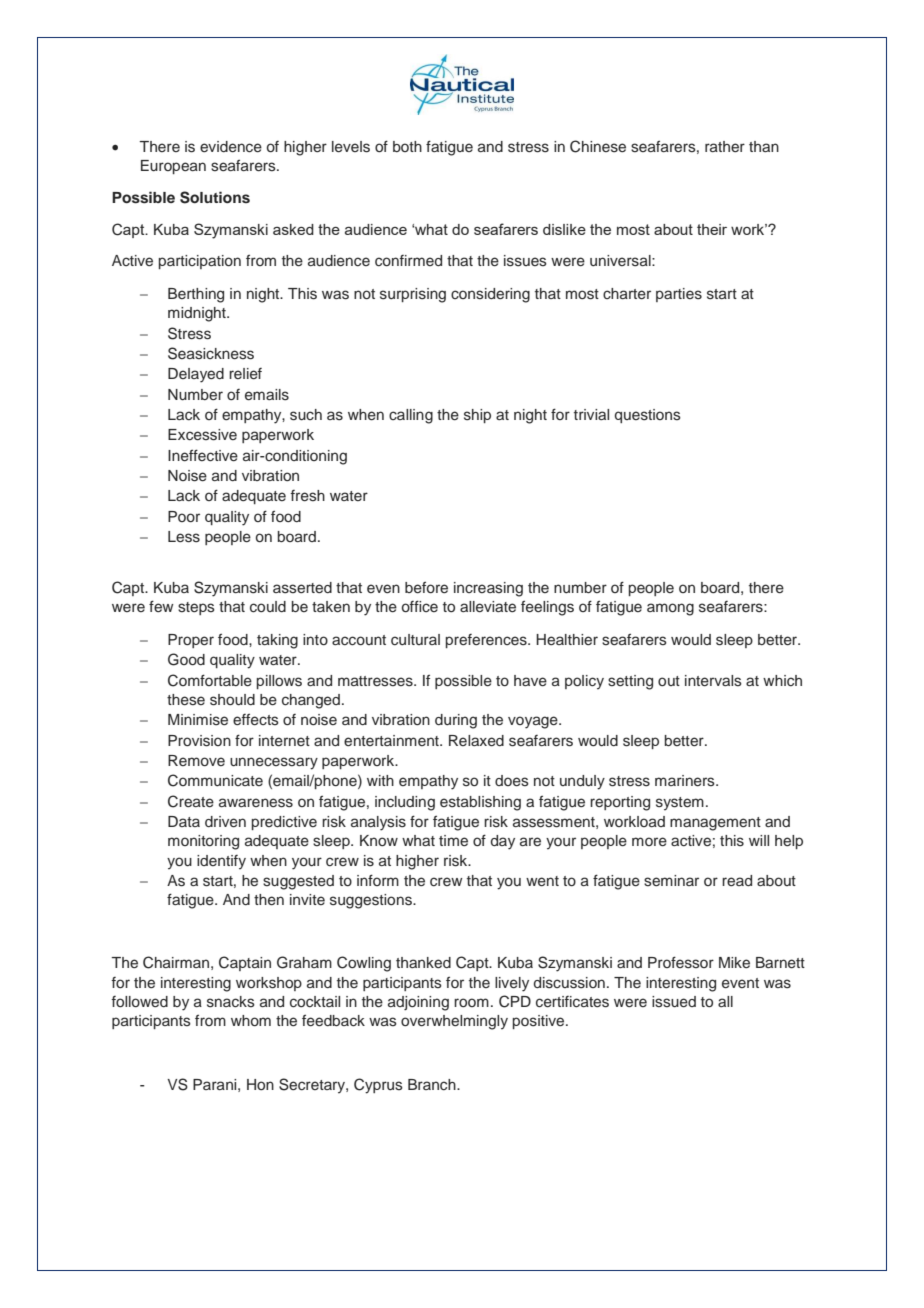  I want to click on management, so click(715, 824).
